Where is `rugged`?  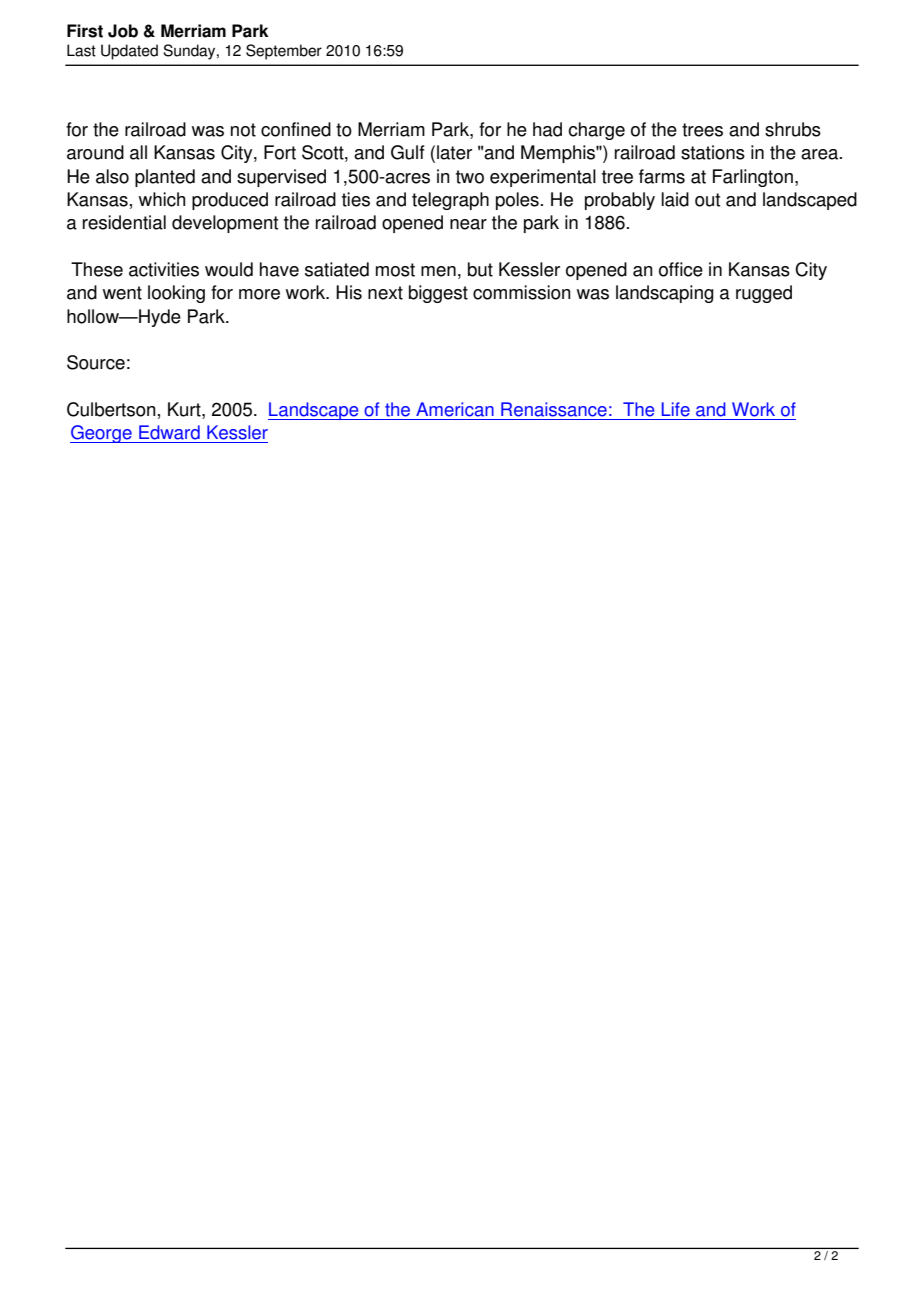 rugged is located at coordinates (764, 294).
